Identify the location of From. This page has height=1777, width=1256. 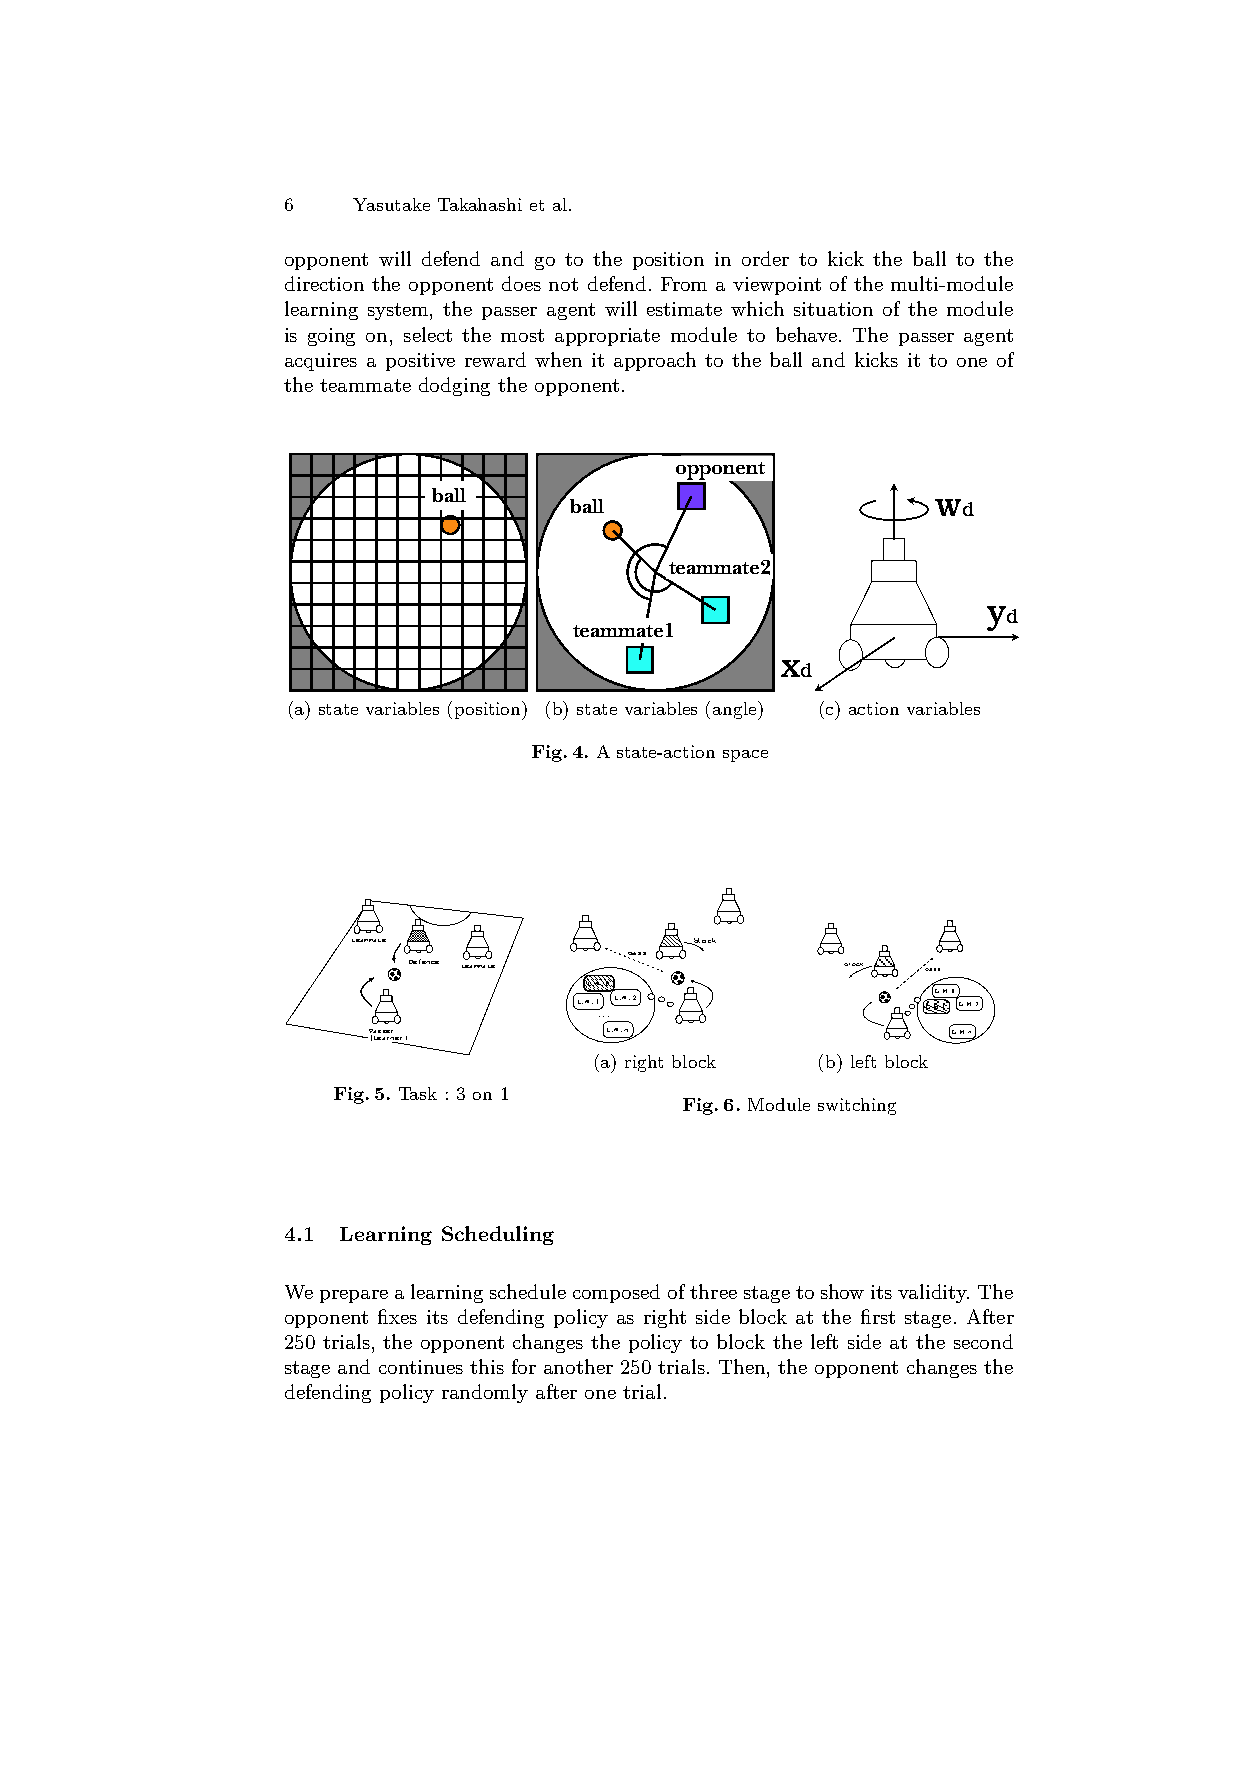
(684, 284).
